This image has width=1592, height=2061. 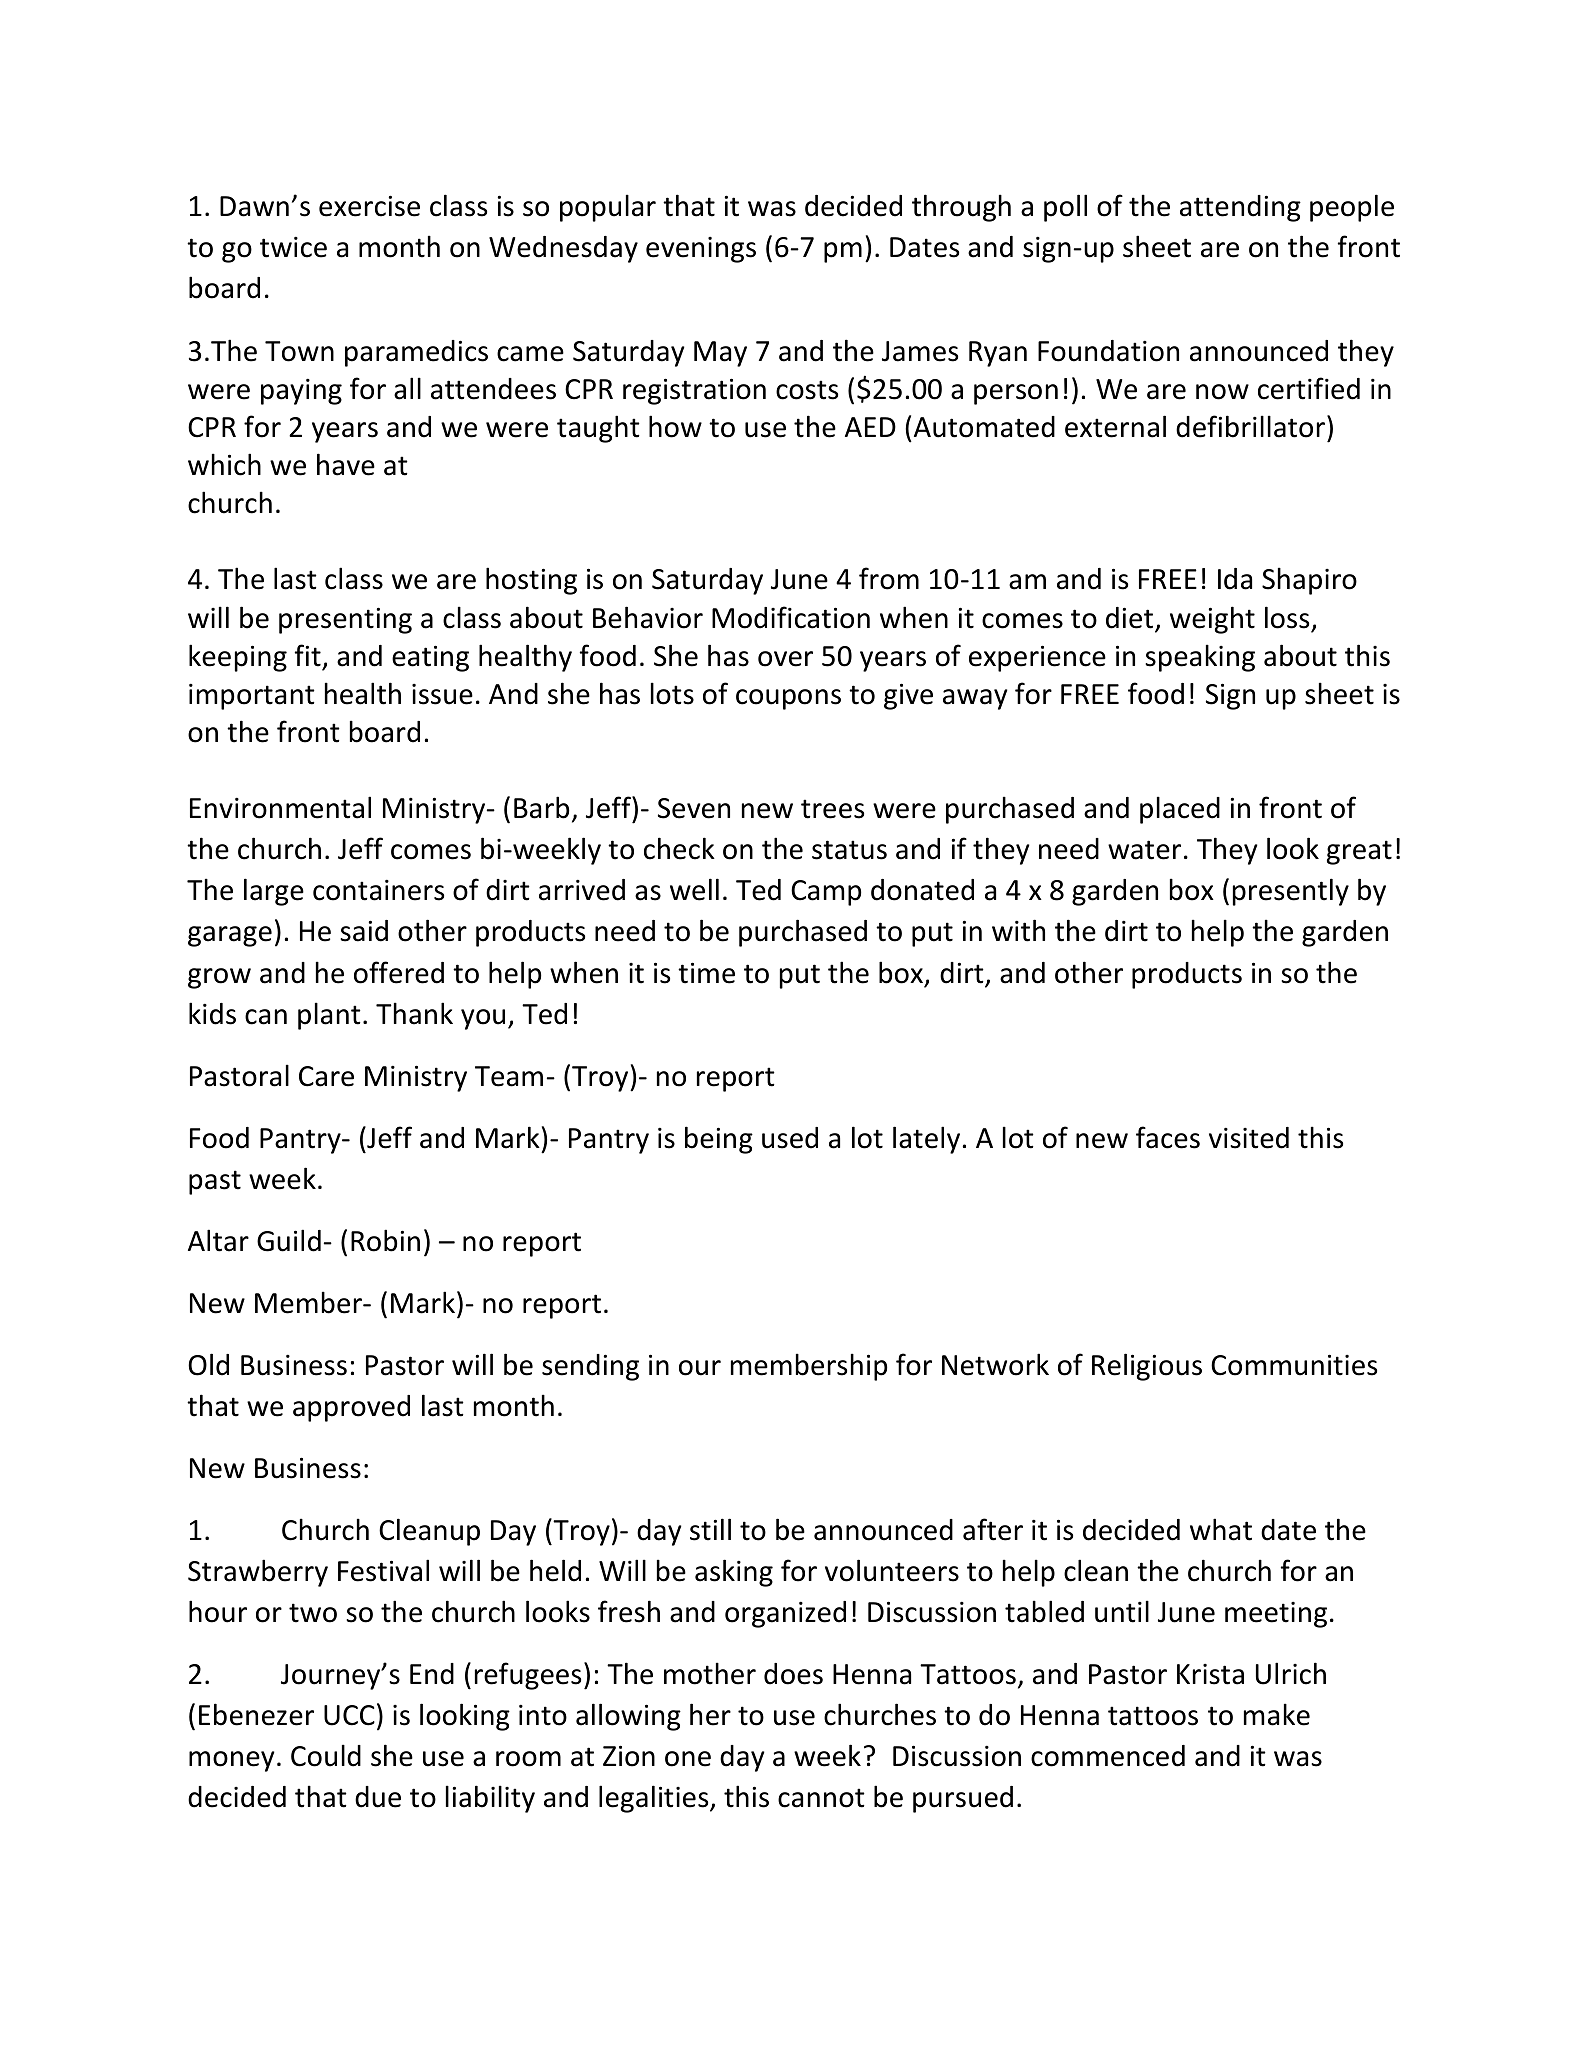 I want to click on Could, so click(x=326, y=1755).
